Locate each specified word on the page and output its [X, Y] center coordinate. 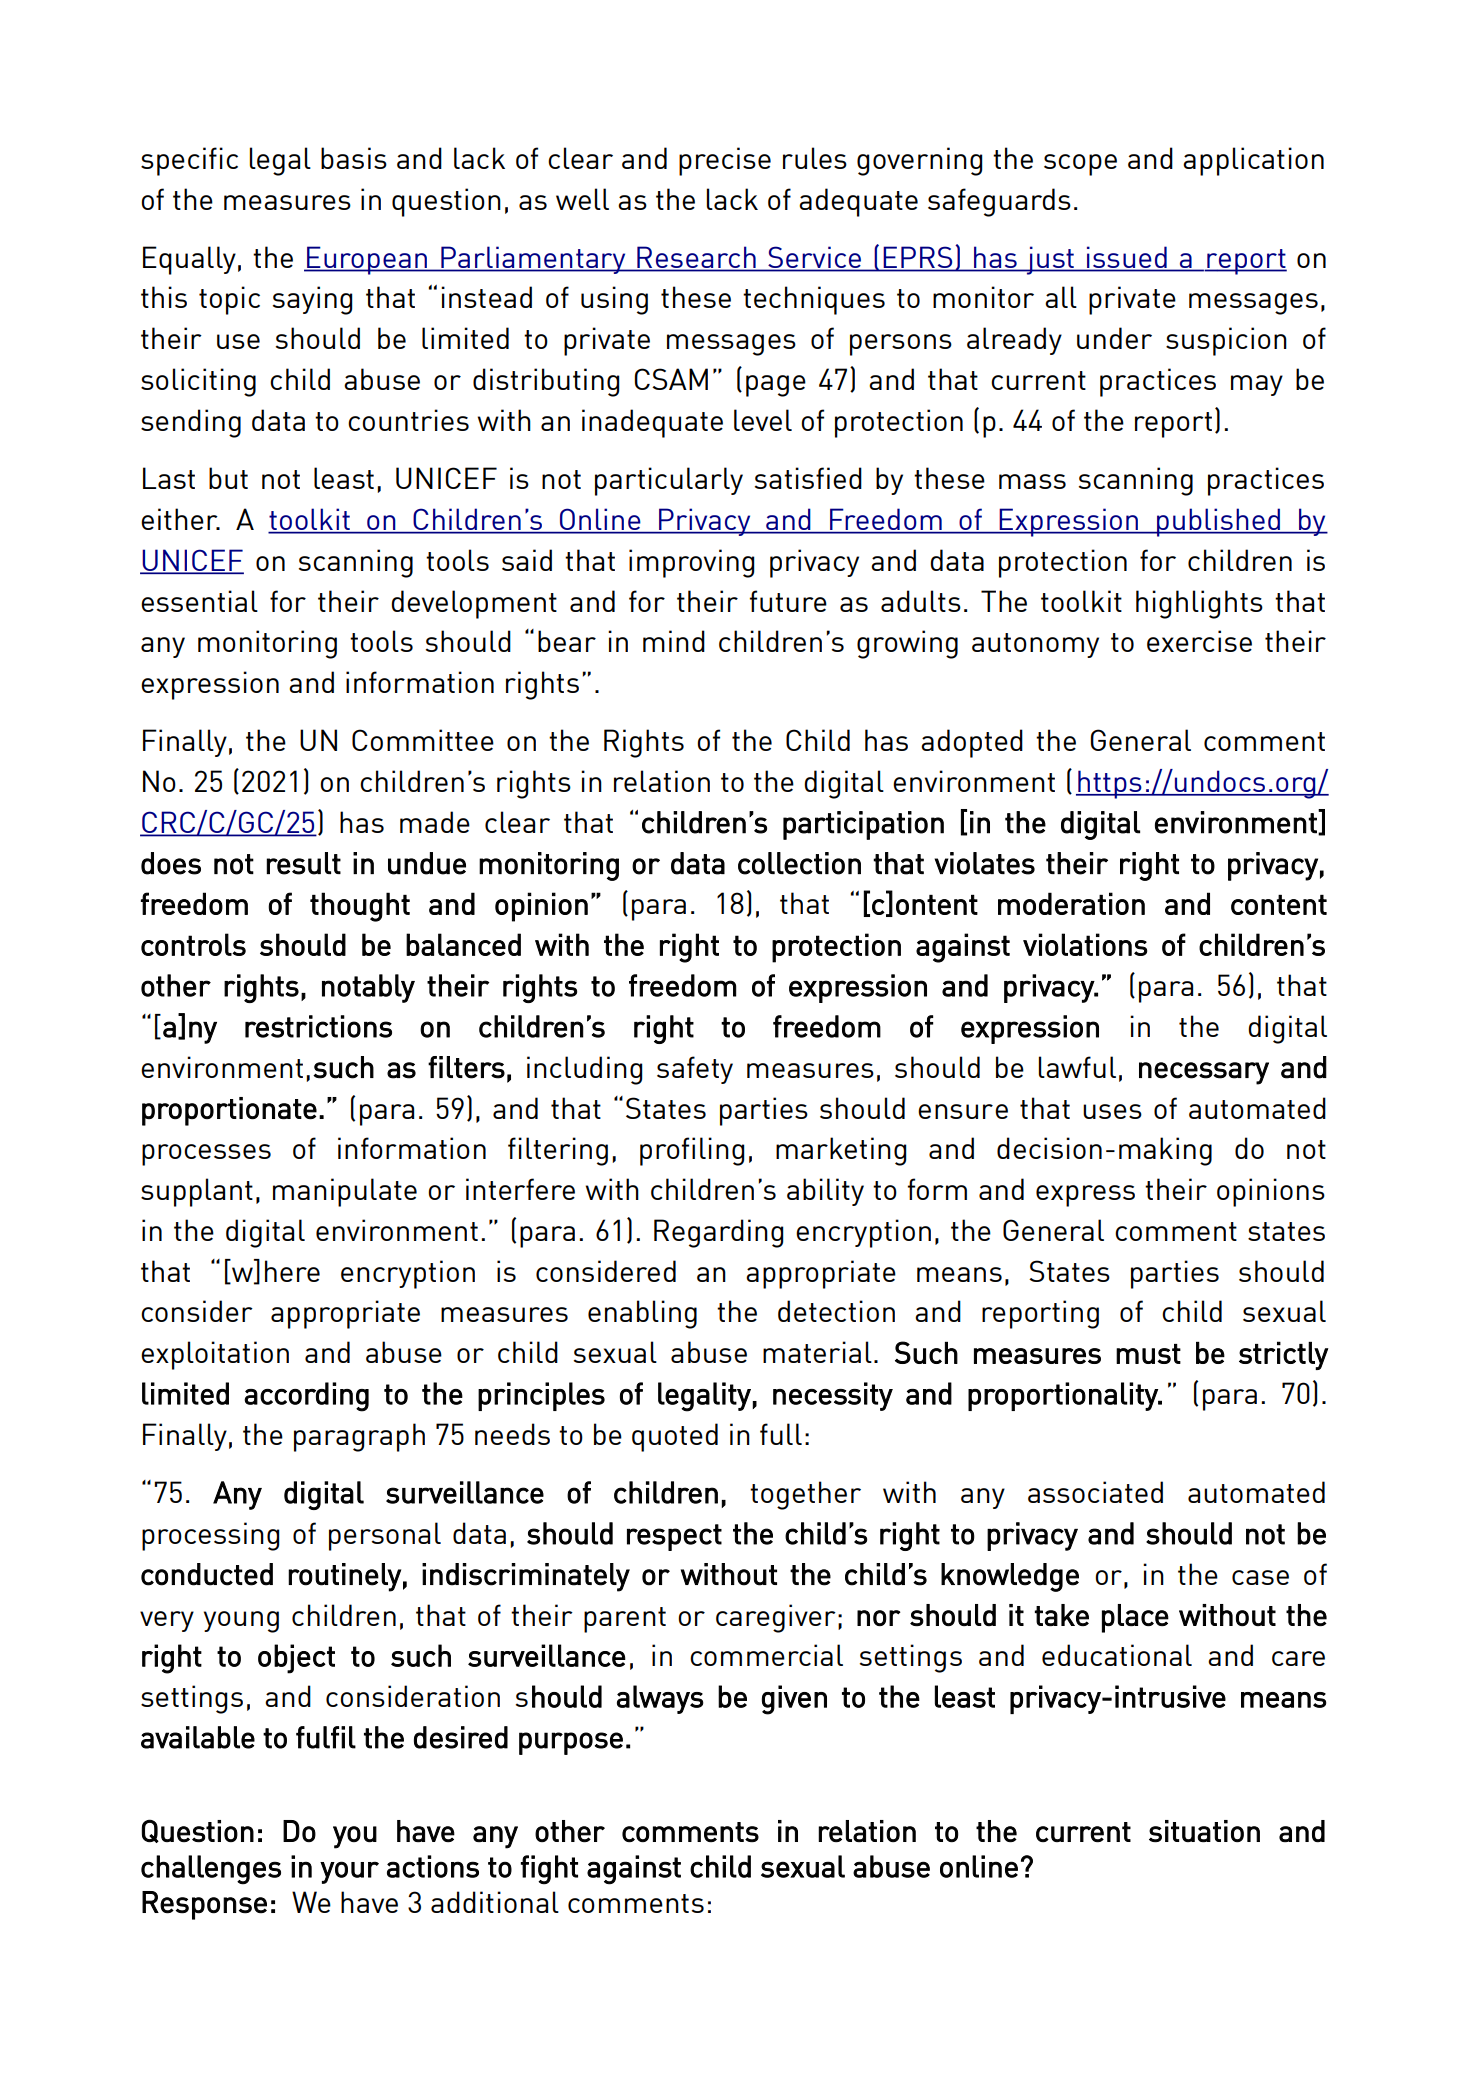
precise [725, 161]
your [349, 1872]
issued [1127, 257]
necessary [1204, 1073]
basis [354, 158]
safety [695, 1070]
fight [549, 1870]
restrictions [318, 1026]
